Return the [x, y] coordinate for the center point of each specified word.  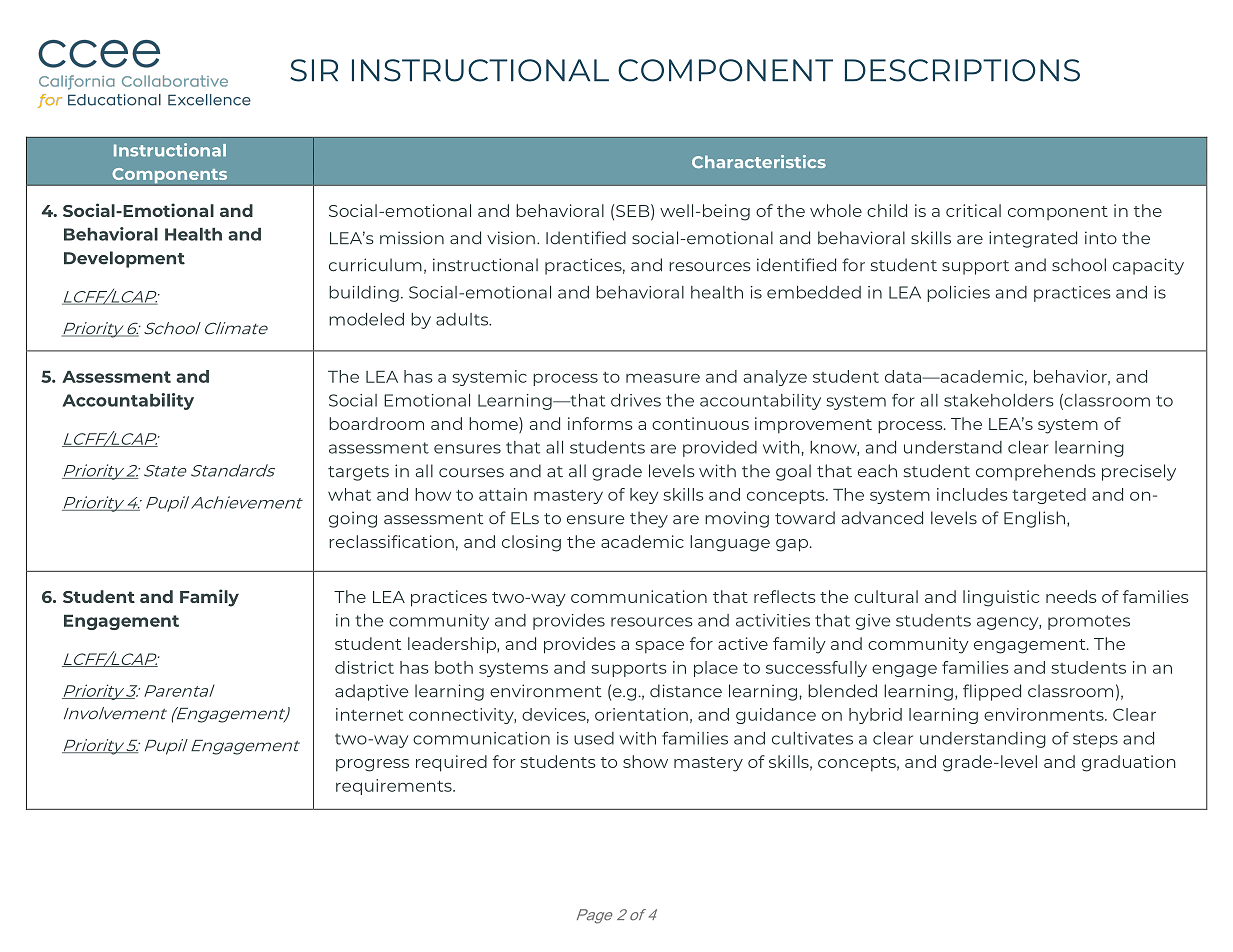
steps [1095, 740]
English [1034, 519]
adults [463, 319]
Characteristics [759, 161]
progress [372, 765]
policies [958, 294]
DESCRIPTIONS [962, 70]
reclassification [391, 541]
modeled [366, 319]
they [649, 519]
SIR [314, 70]
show [645, 761]
